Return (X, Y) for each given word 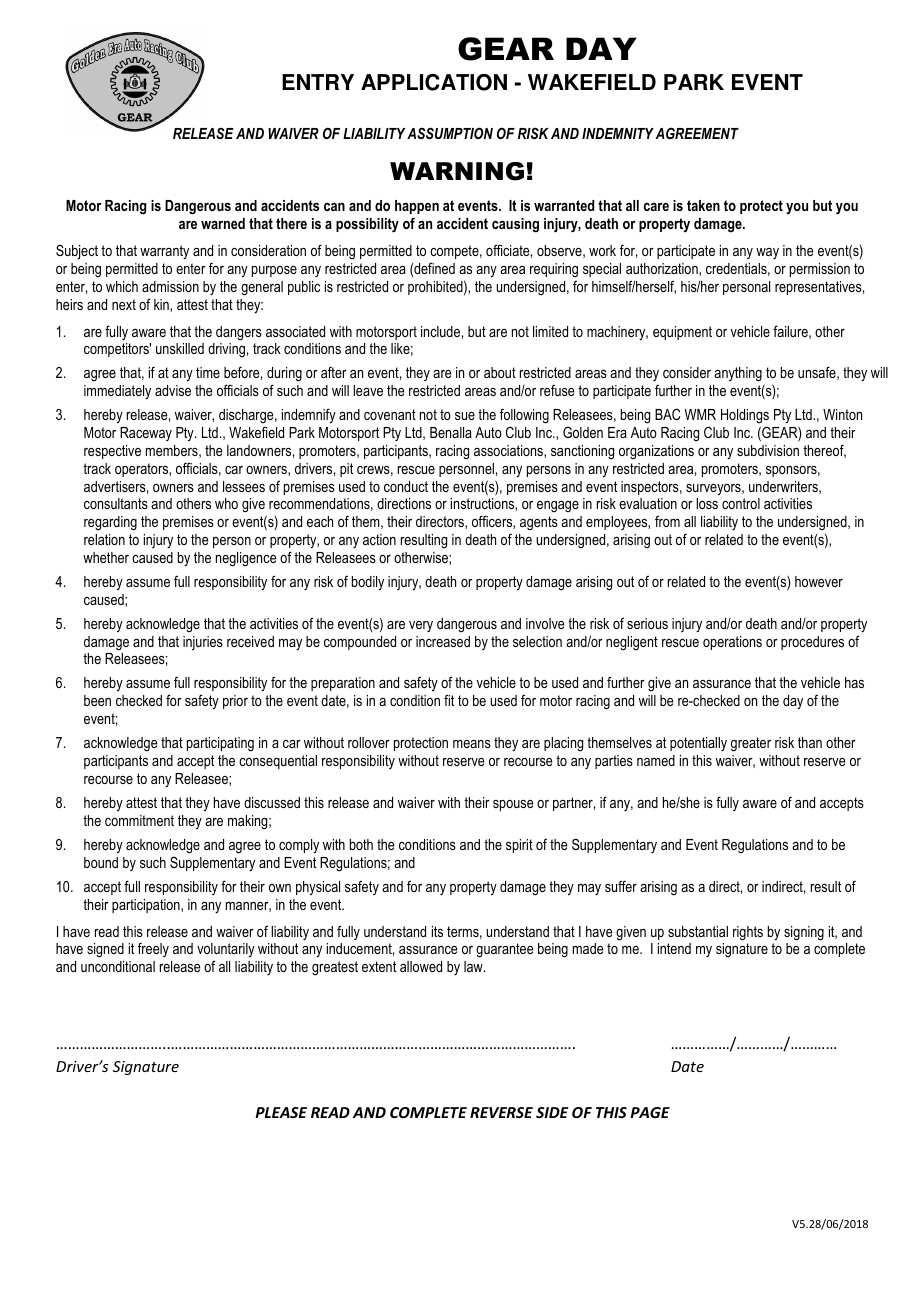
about (500, 372)
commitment (139, 820)
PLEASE (281, 1112)
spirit (519, 846)
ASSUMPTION (450, 133)
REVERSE (501, 1112)
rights (748, 933)
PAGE (650, 1112)
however (819, 581)
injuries (203, 643)
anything (738, 374)
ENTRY (318, 82)
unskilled (180, 348)
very (421, 626)
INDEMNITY (618, 133)
